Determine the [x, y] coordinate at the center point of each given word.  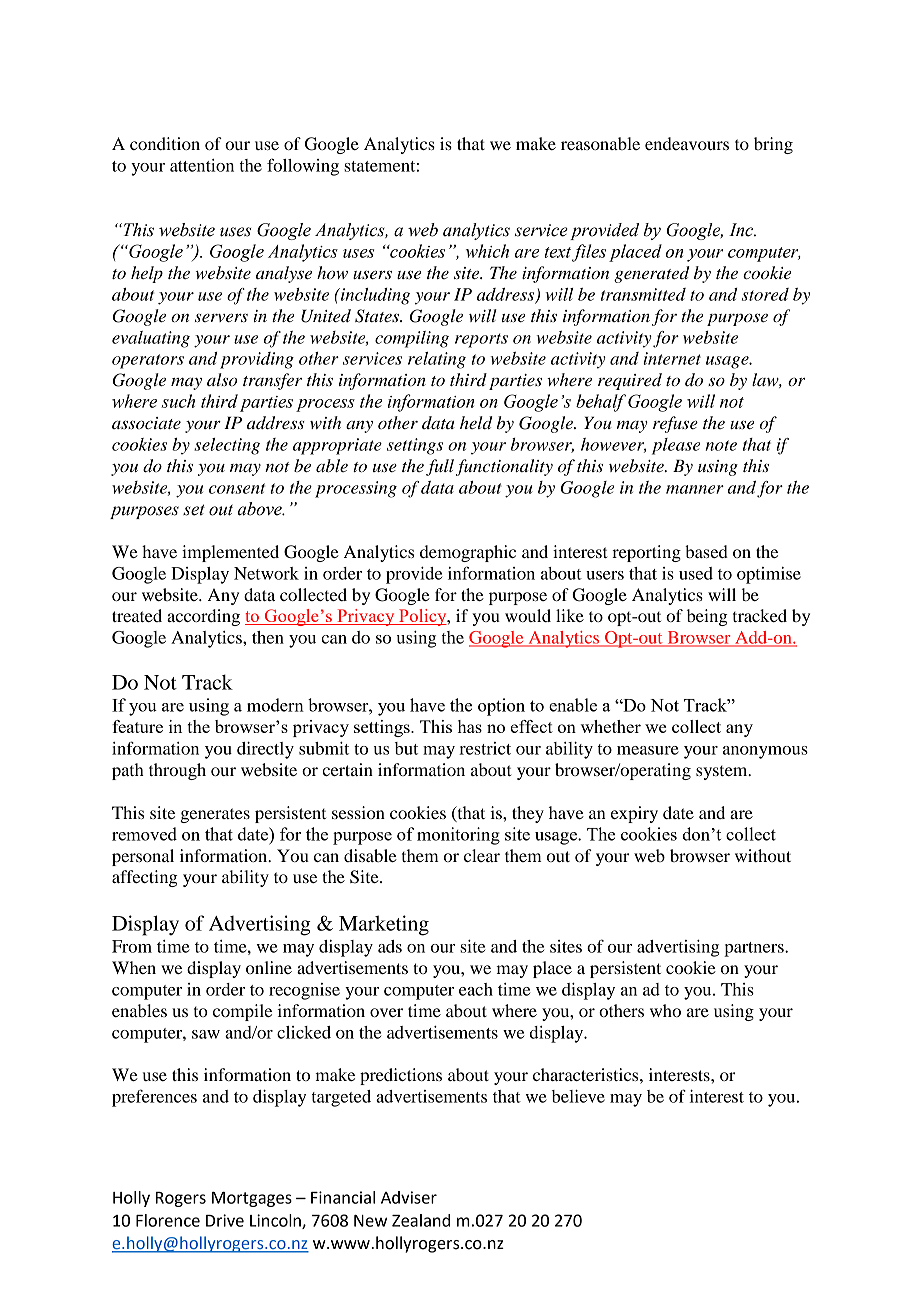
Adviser [409, 1197]
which [487, 251]
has [470, 726]
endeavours [687, 143]
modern [275, 705]
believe [578, 1096]
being [707, 617]
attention [202, 165]
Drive [225, 1220]
